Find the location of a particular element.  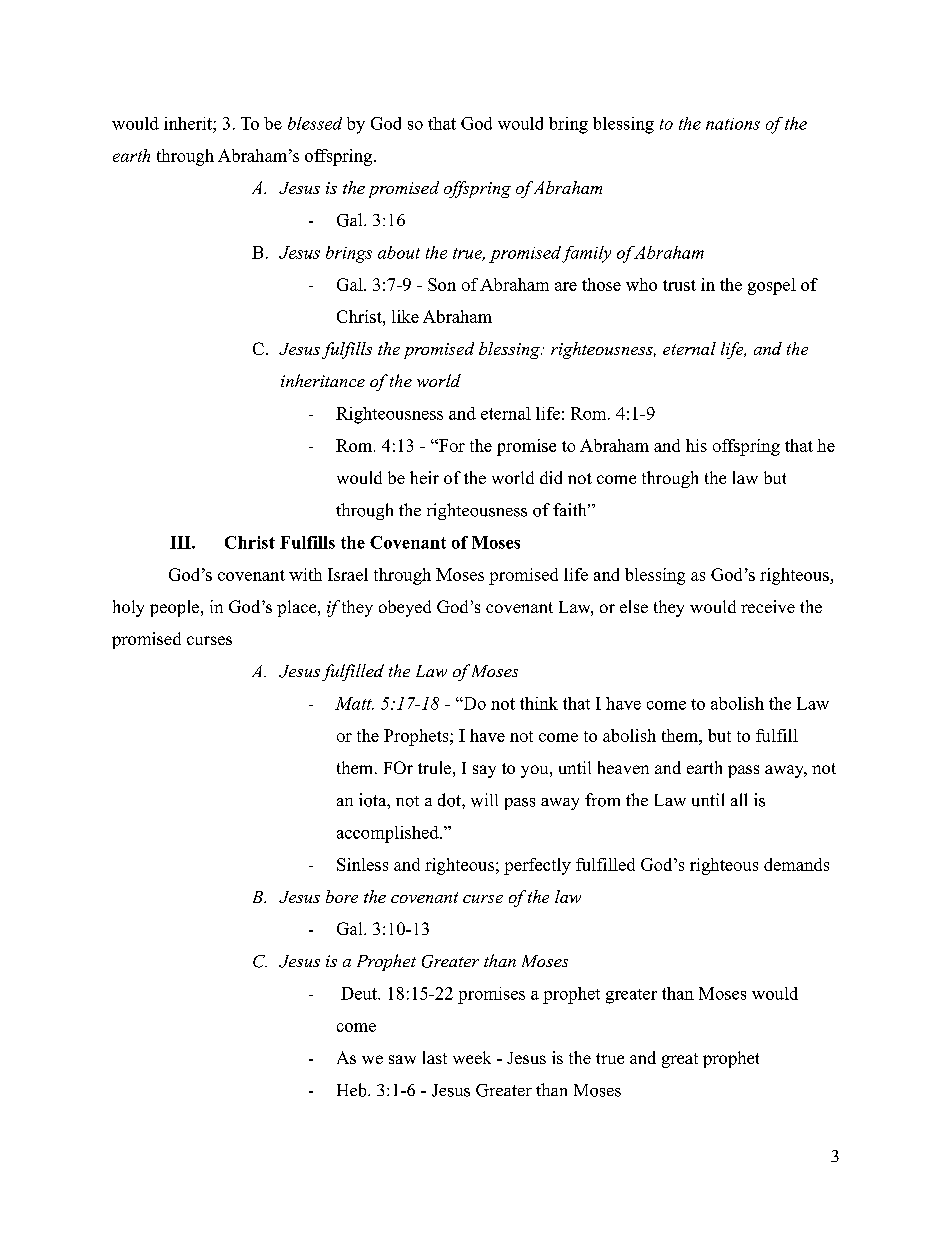

Heb is located at coordinates (353, 1090).
